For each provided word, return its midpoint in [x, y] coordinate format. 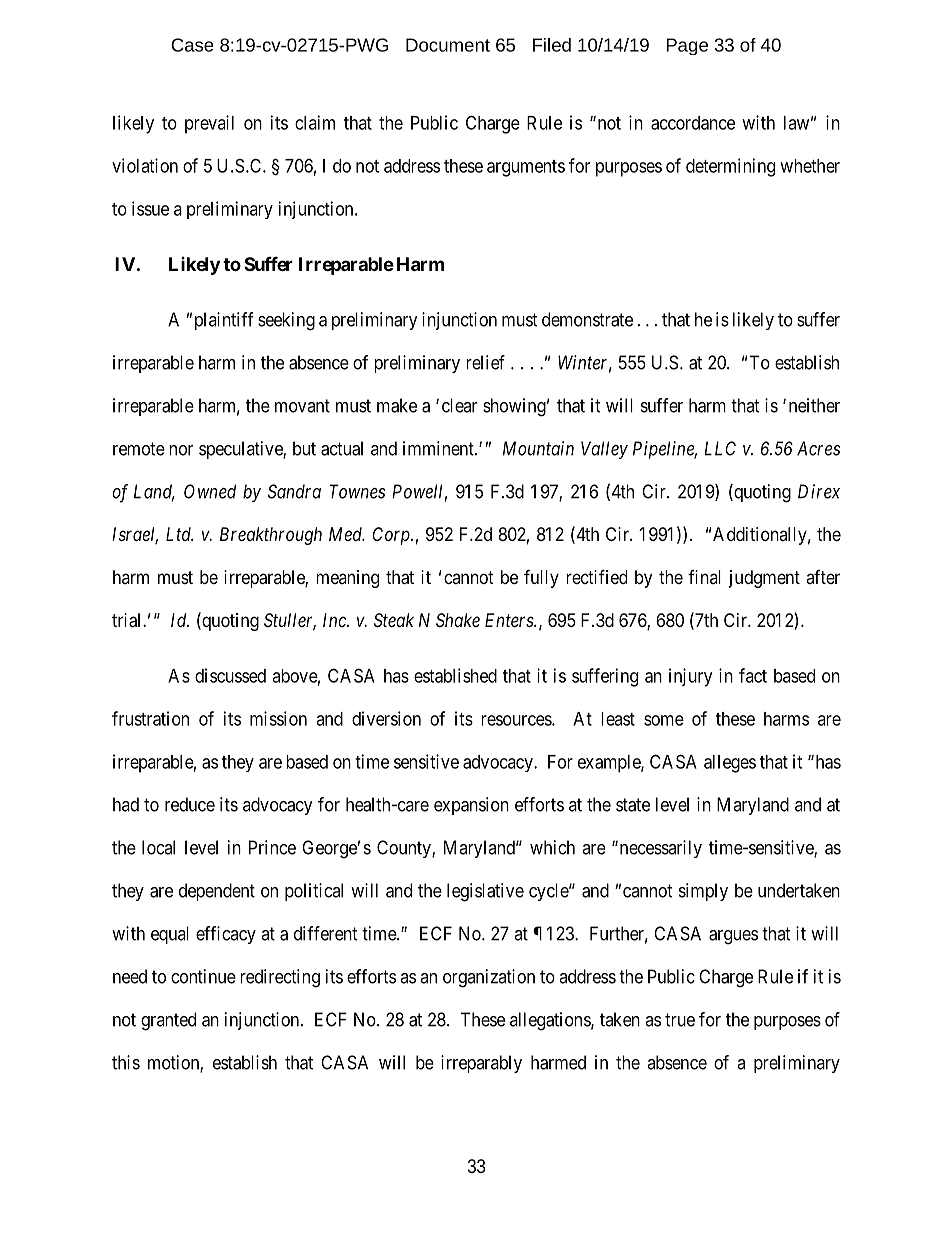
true [680, 1020]
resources [517, 720]
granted [168, 1021]
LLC [720, 448]
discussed [230, 675]
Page [687, 46]
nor [181, 450]
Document [448, 45]
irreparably [481, 1064]
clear [459, 405]
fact [753, 675]
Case [192, 45]
